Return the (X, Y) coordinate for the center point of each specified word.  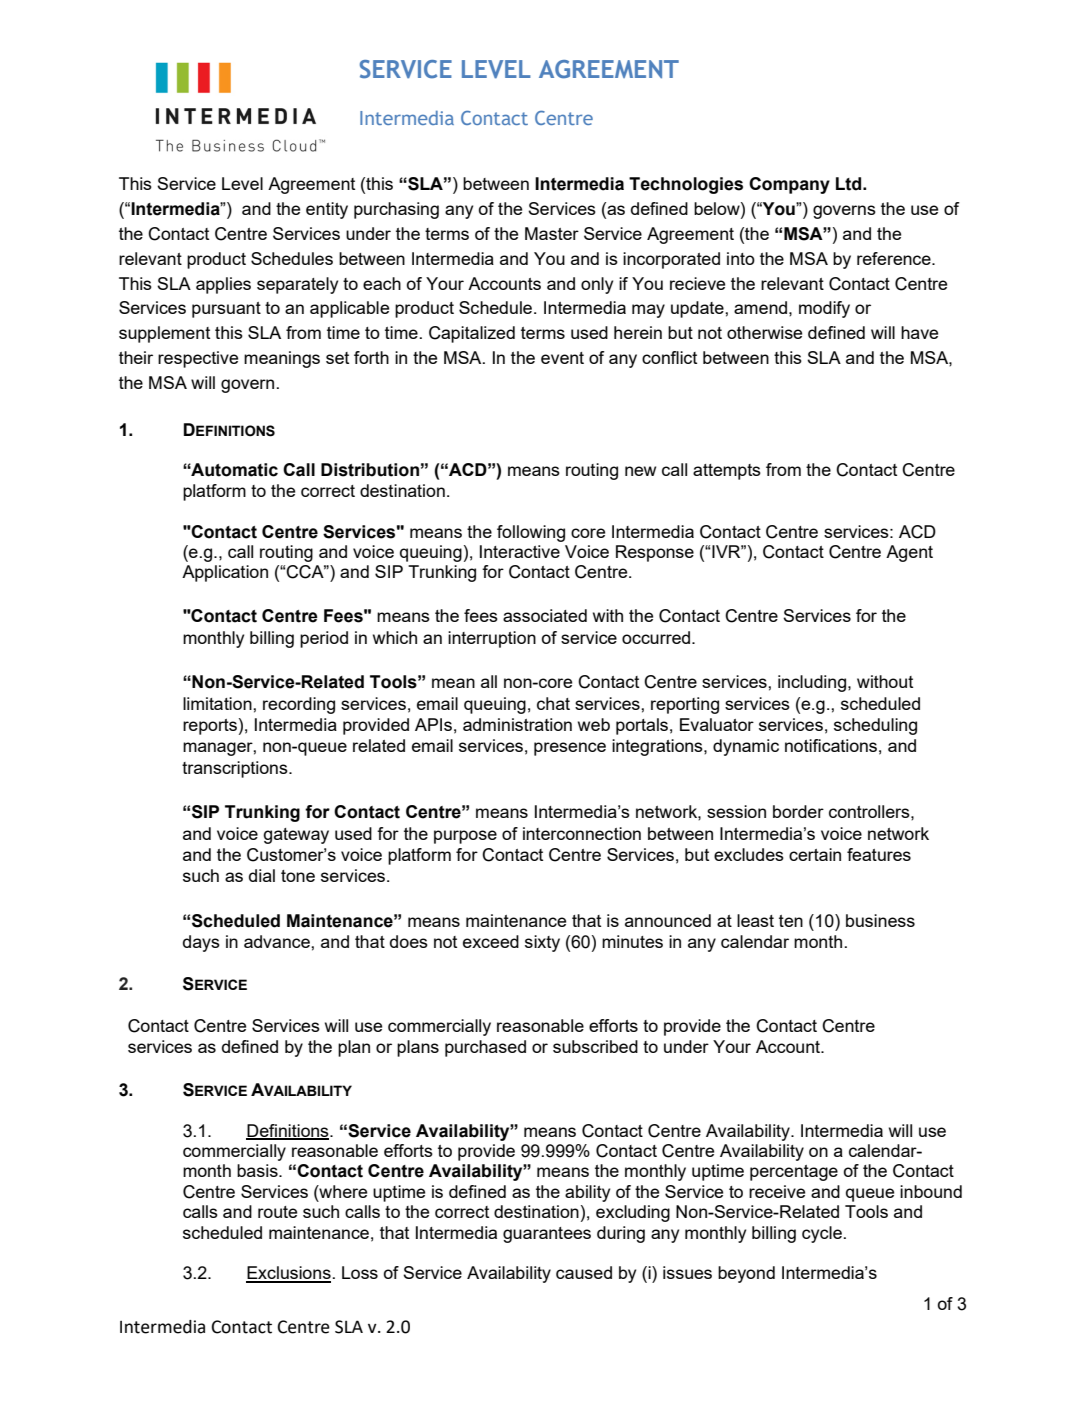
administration (517, 724)
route (277, 1212)
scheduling (875, 726)
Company (789, 185)
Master (552, 233)
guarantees (547, 1235)
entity (327, 210)
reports (210, 727)
